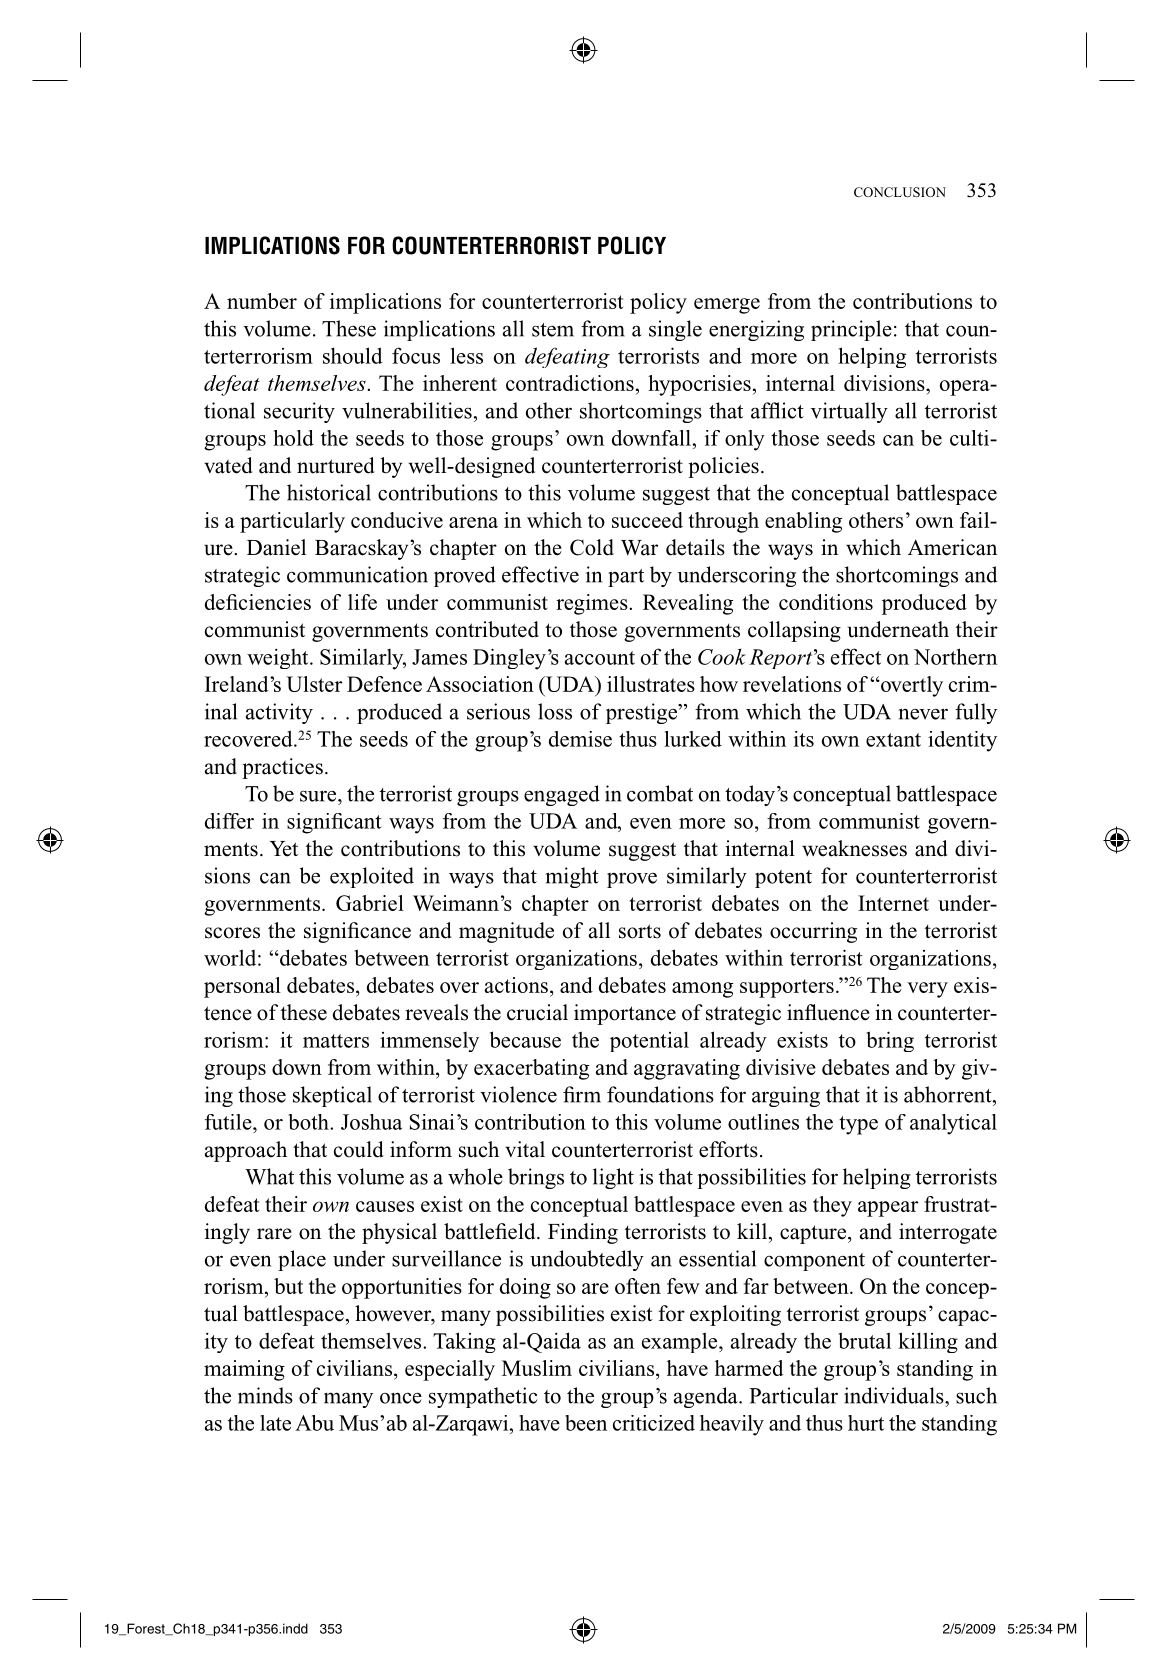 The height and width of the screenshot is (1680, 1167). I want to click on Abu, so click(314, 1423).
